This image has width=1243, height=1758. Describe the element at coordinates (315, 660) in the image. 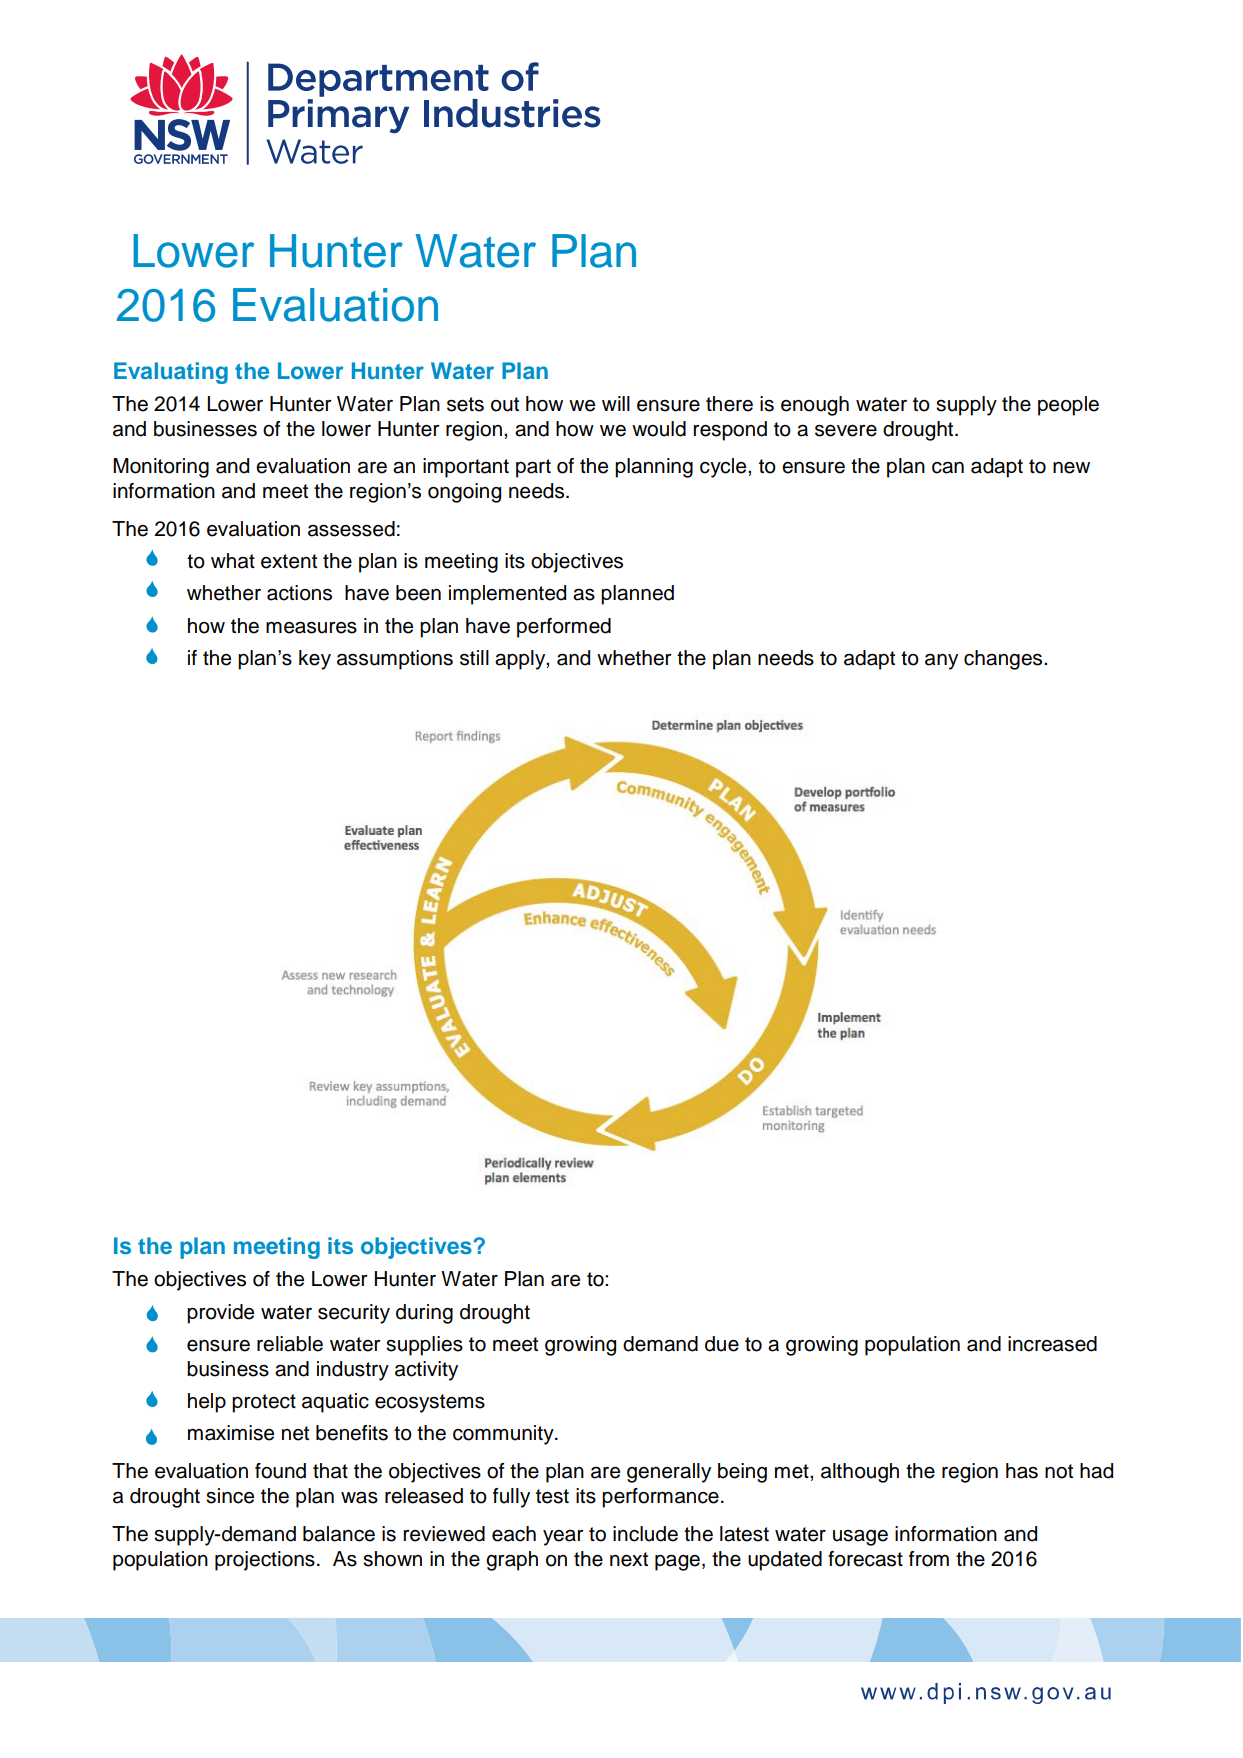

I see `key` at that location.
